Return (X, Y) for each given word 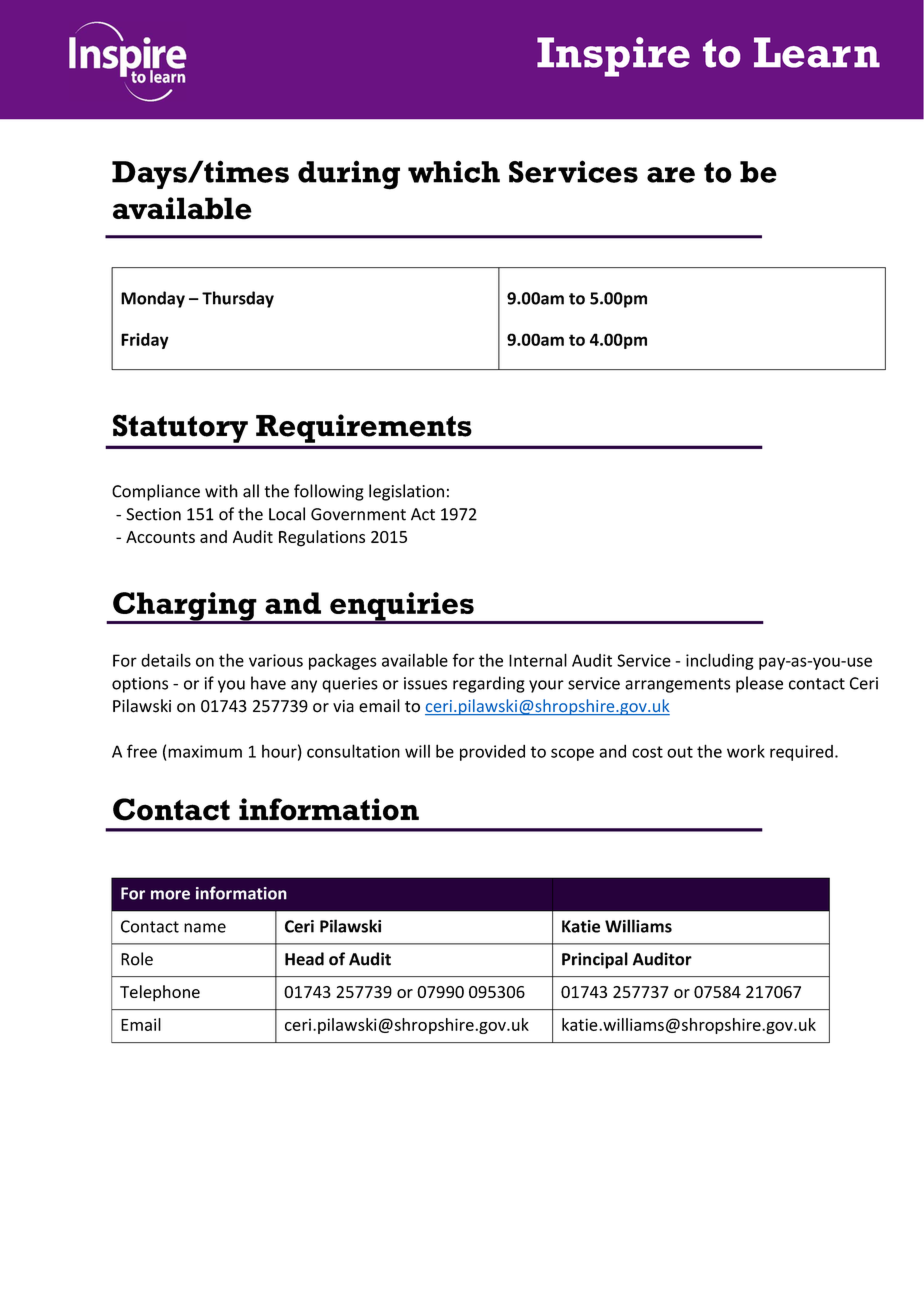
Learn (817, 52)
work (746, 751)
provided (492, 753)
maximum (205, 751)
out (680, 752)
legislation (406, 492)
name (205, 928)
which (454, 171)
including (720, 661)
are (671, 175)
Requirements (363, 428)
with (221, 491)
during (349, 175)
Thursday (238, 299)
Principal (595, 960)
